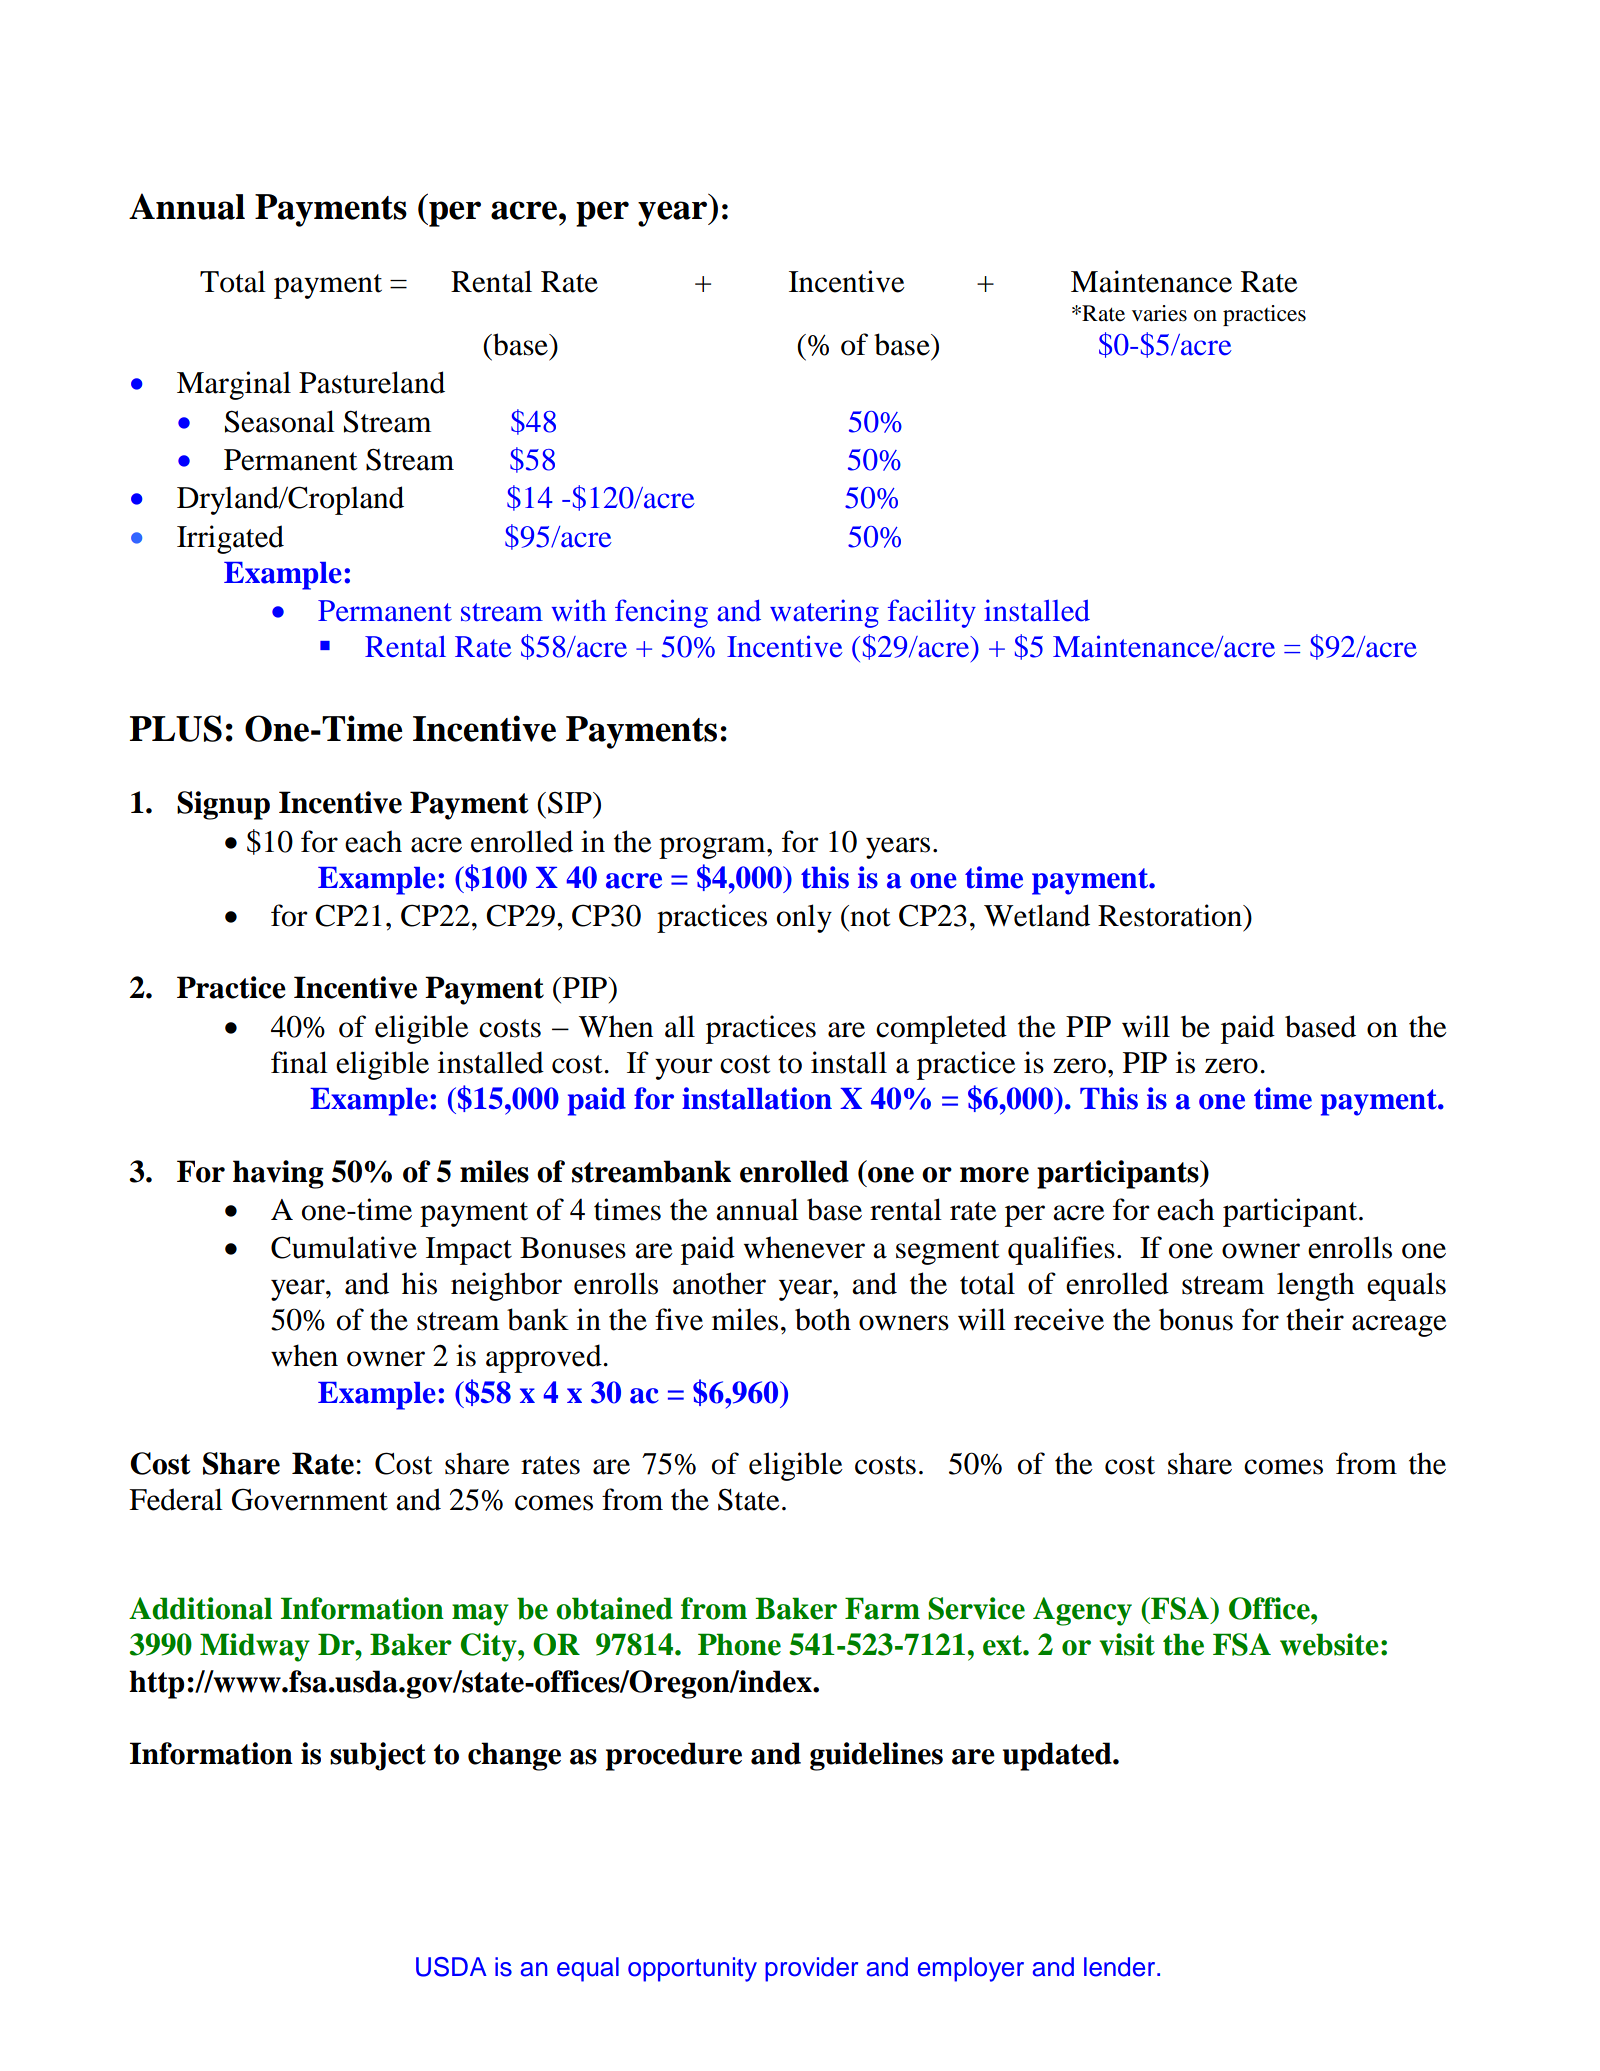 This screenshot has width=1600, height=2071. What do you see at coordinates (824, 613) in the screenshot?
I see `watering` at bounding box center [824, 613].
